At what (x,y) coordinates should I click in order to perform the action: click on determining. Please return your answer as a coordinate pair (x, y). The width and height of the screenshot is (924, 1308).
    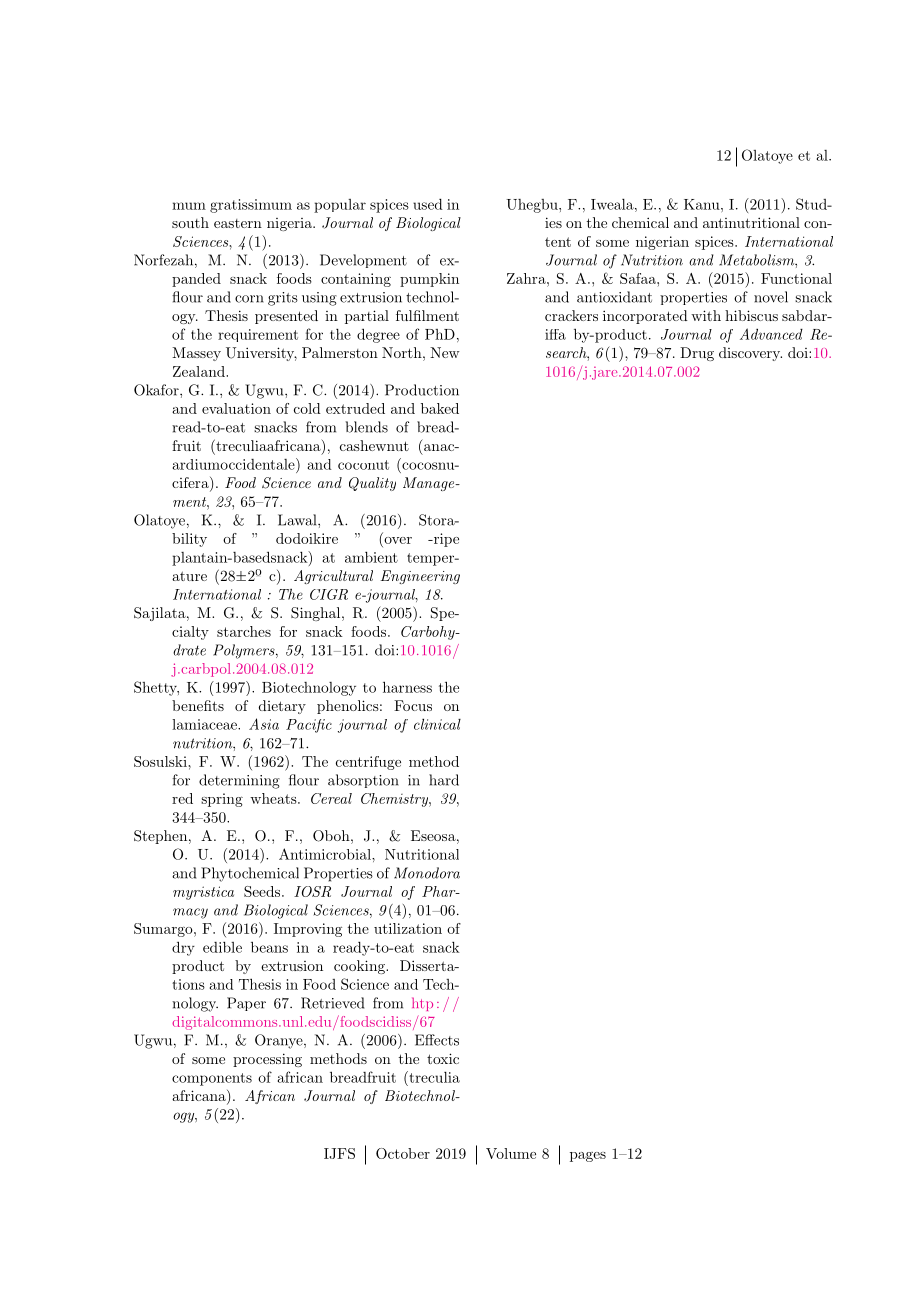
    Looking at the image, I should click on (239, 781).
